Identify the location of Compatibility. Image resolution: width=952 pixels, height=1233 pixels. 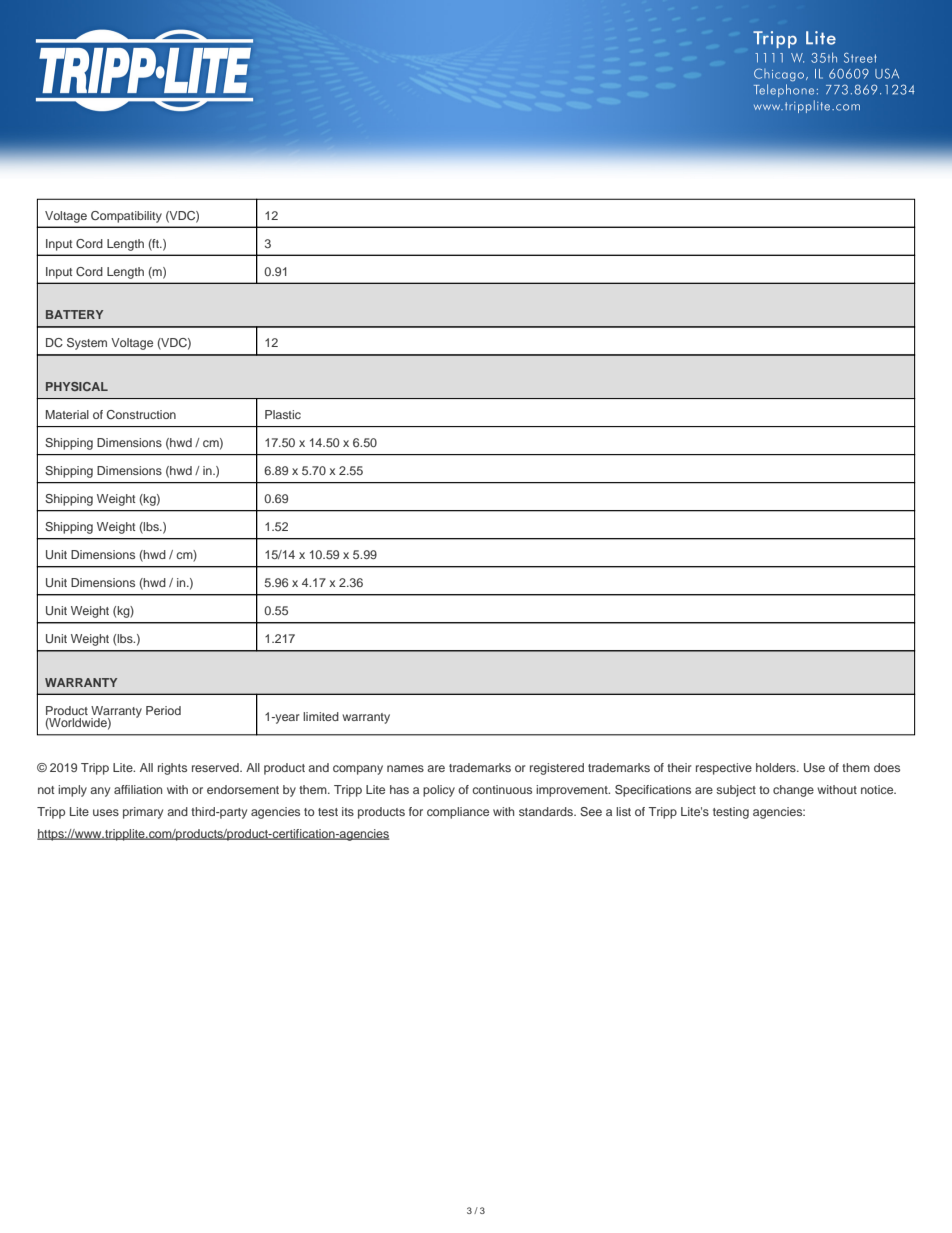
(126, 217).
